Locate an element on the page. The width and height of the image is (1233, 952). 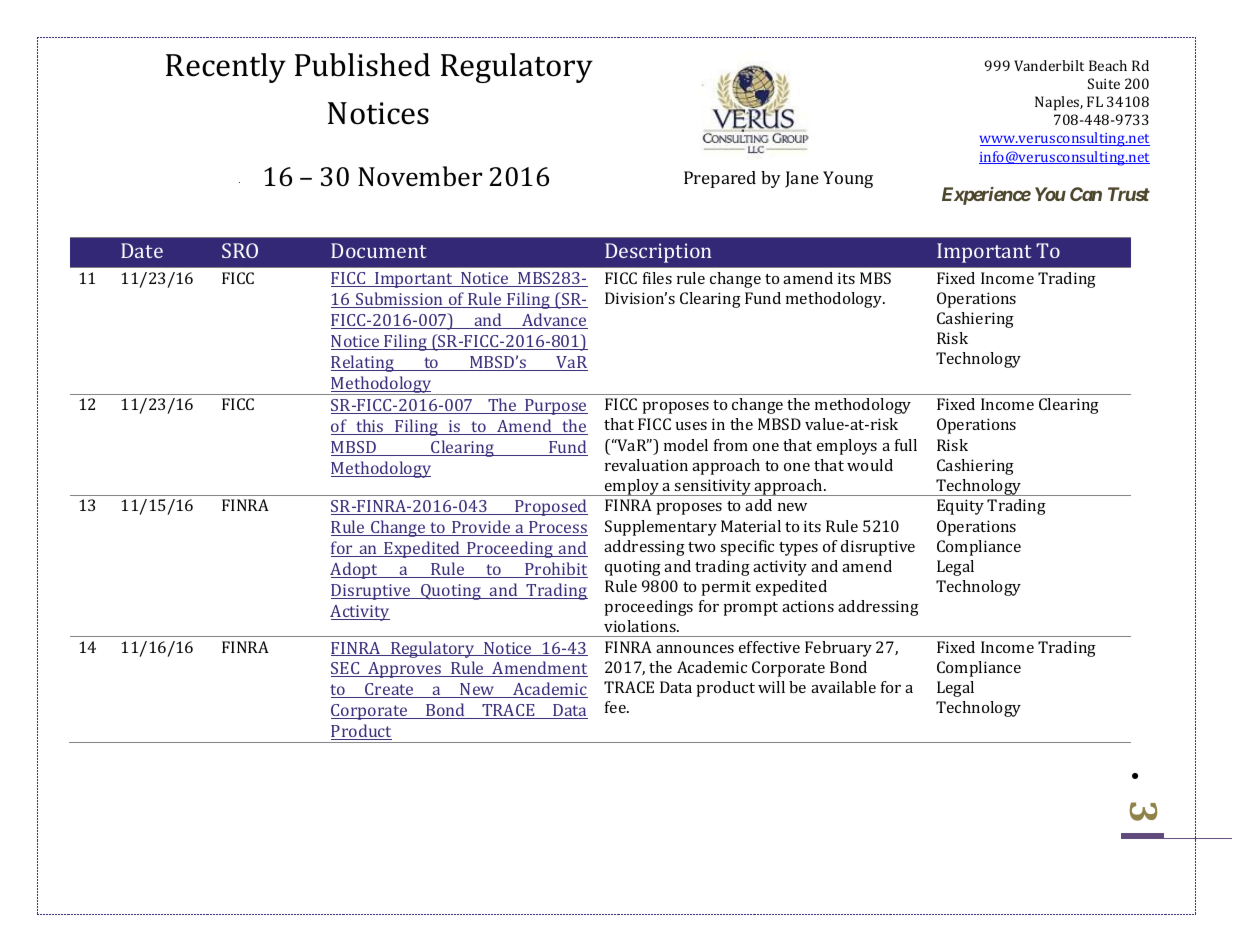
SEC is located at coordinates (346, 669).
